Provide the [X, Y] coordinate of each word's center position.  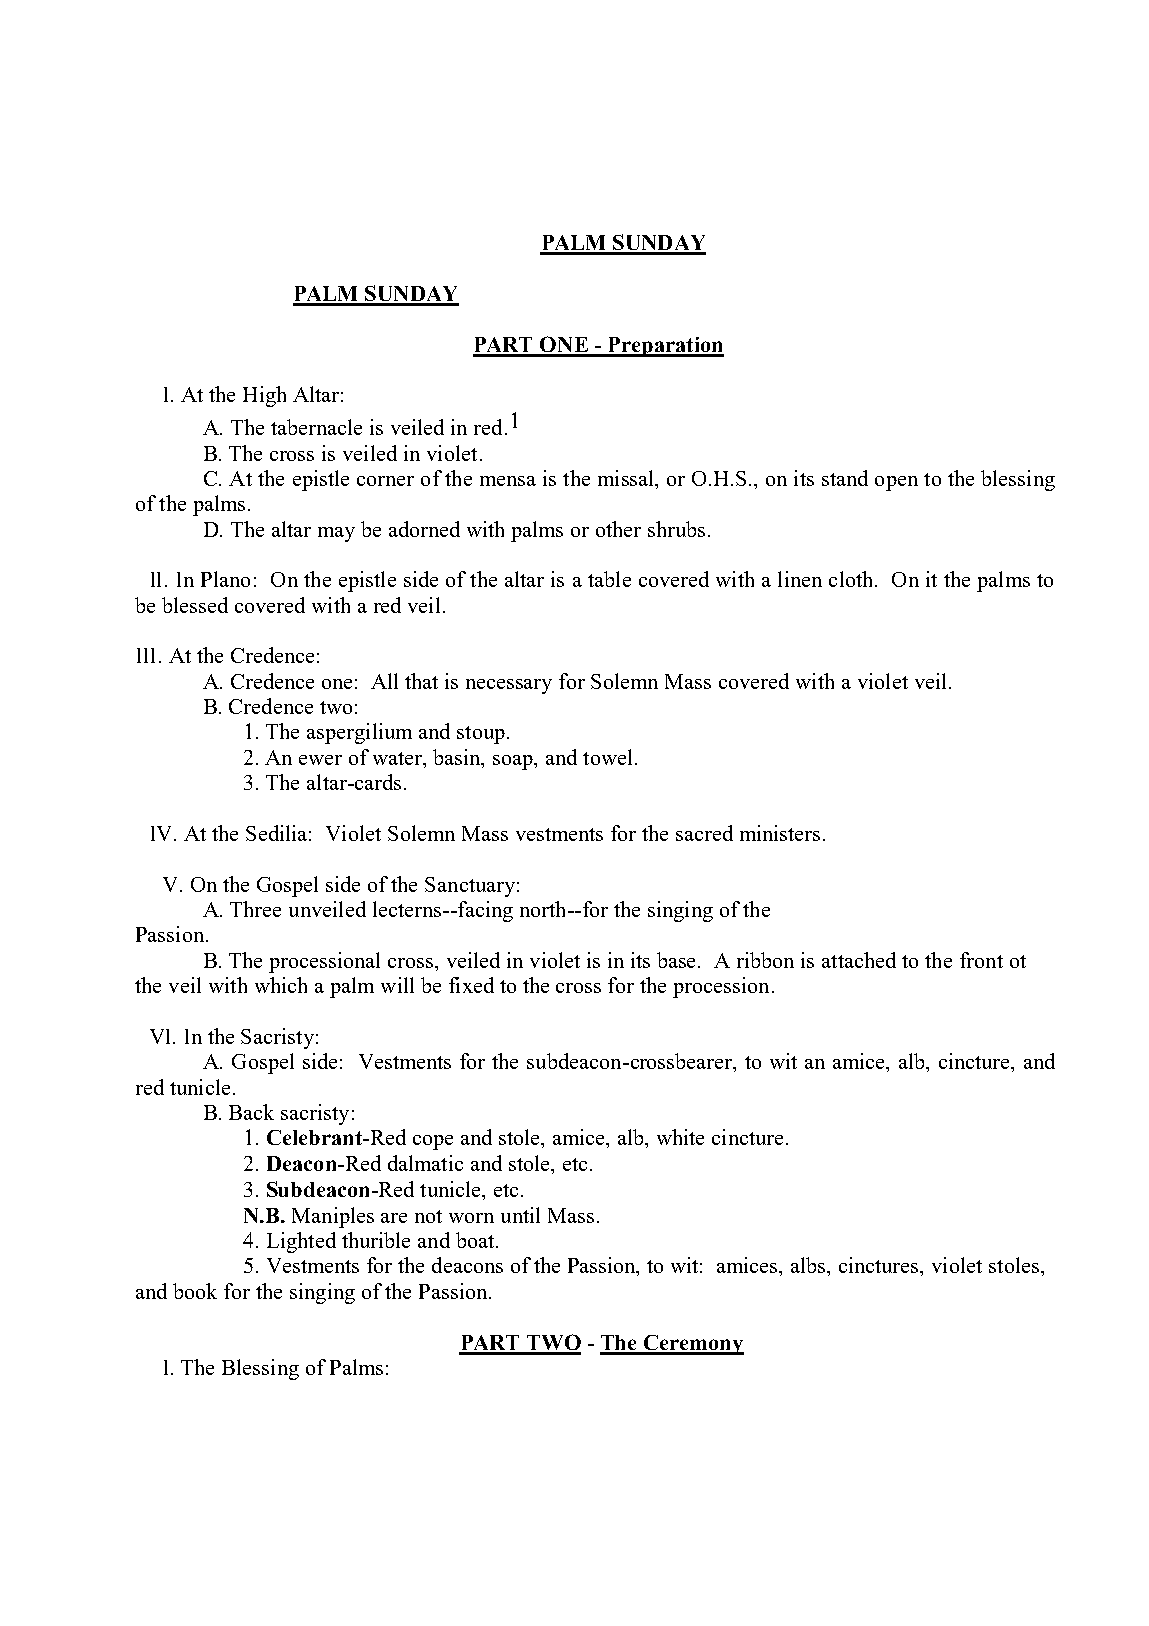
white [680, 1137]
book [195, 1291]
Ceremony [693, 1345]
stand [845, 478]
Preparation [665, 347]
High [264, 396]
